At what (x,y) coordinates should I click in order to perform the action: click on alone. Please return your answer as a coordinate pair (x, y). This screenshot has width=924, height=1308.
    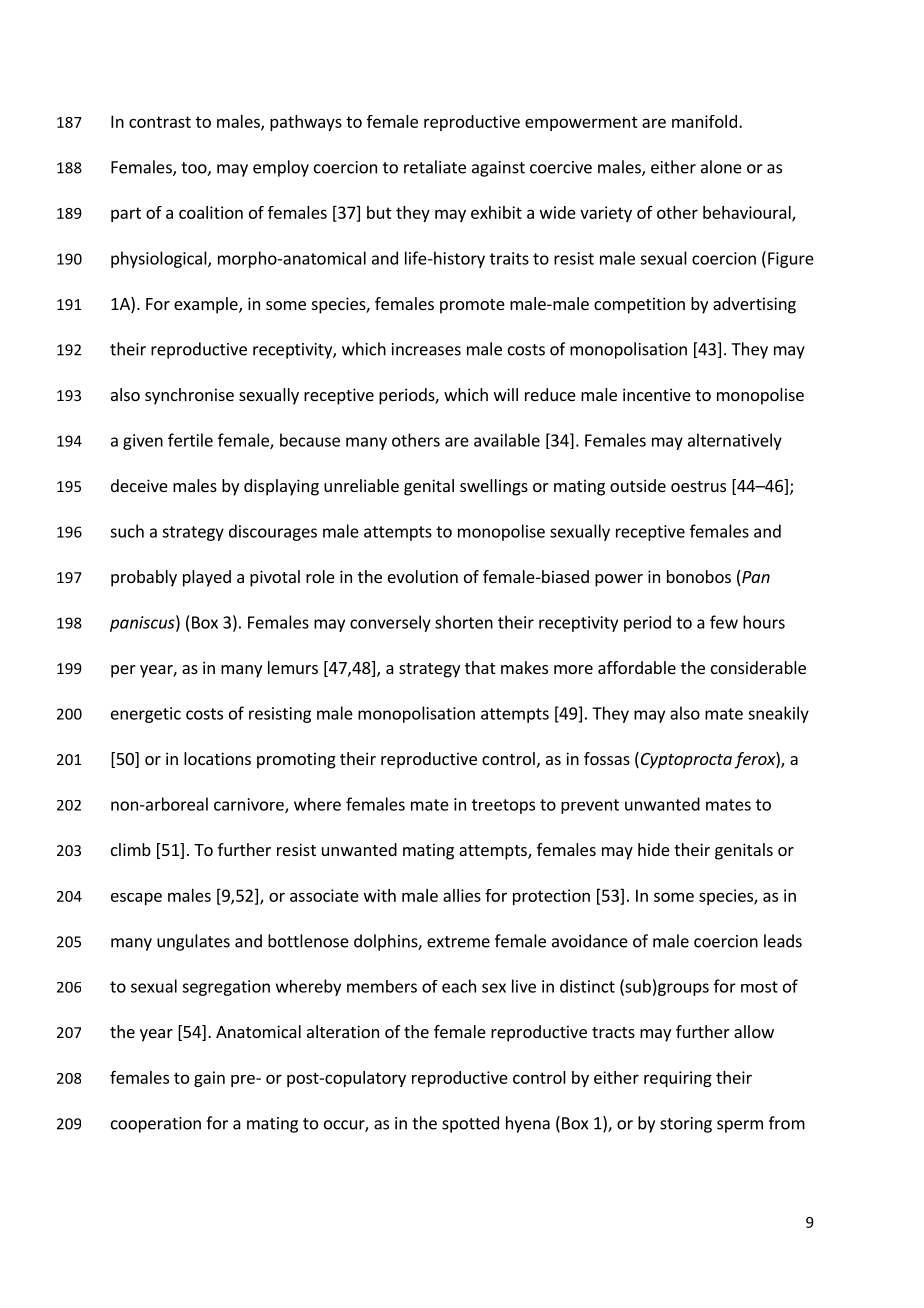
    Looking at the image, I should click on (721, 167).
